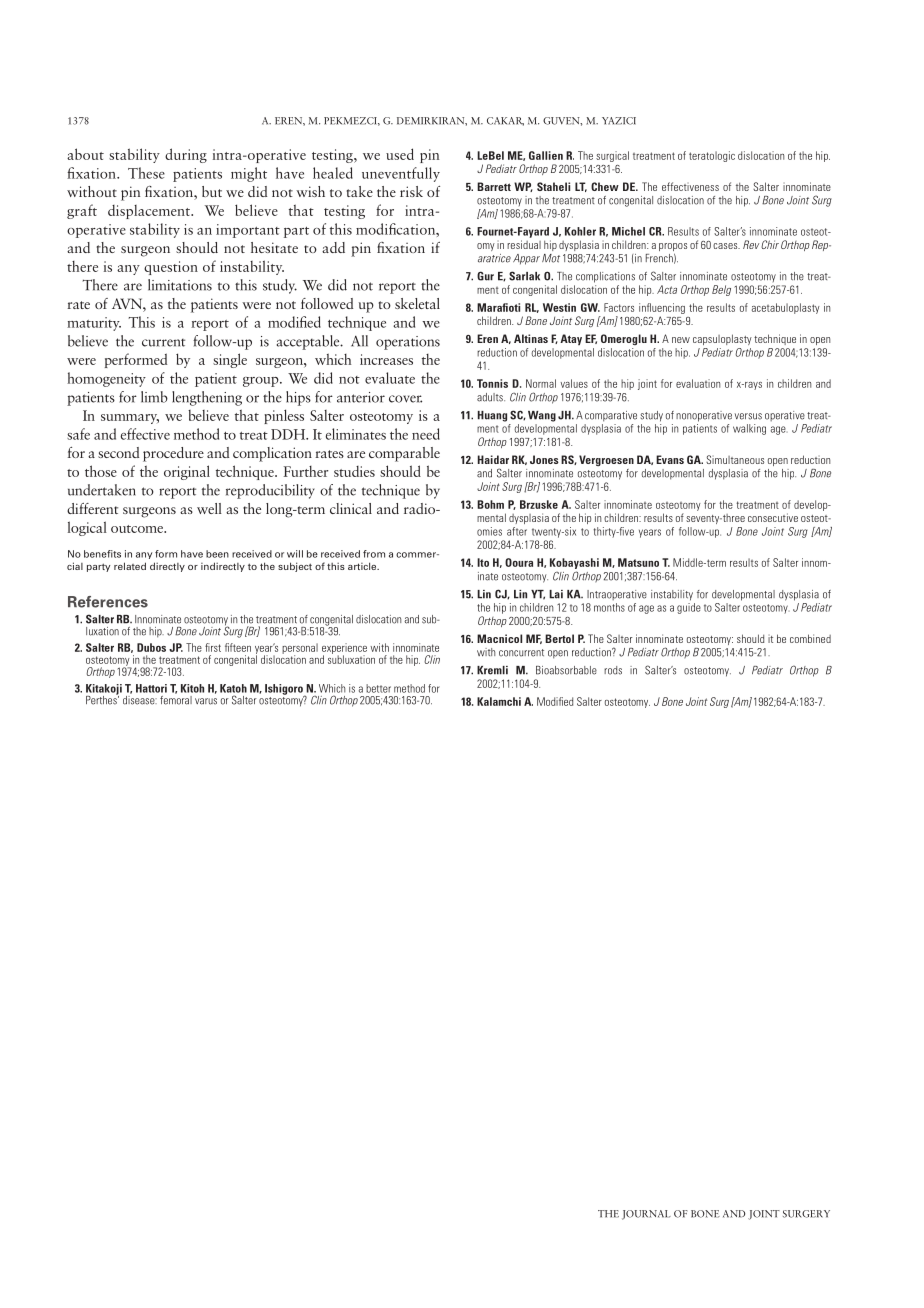  What do you see at coordinates (206, 701) in the page?
I see `varus` at bounding box center [206, 701].
